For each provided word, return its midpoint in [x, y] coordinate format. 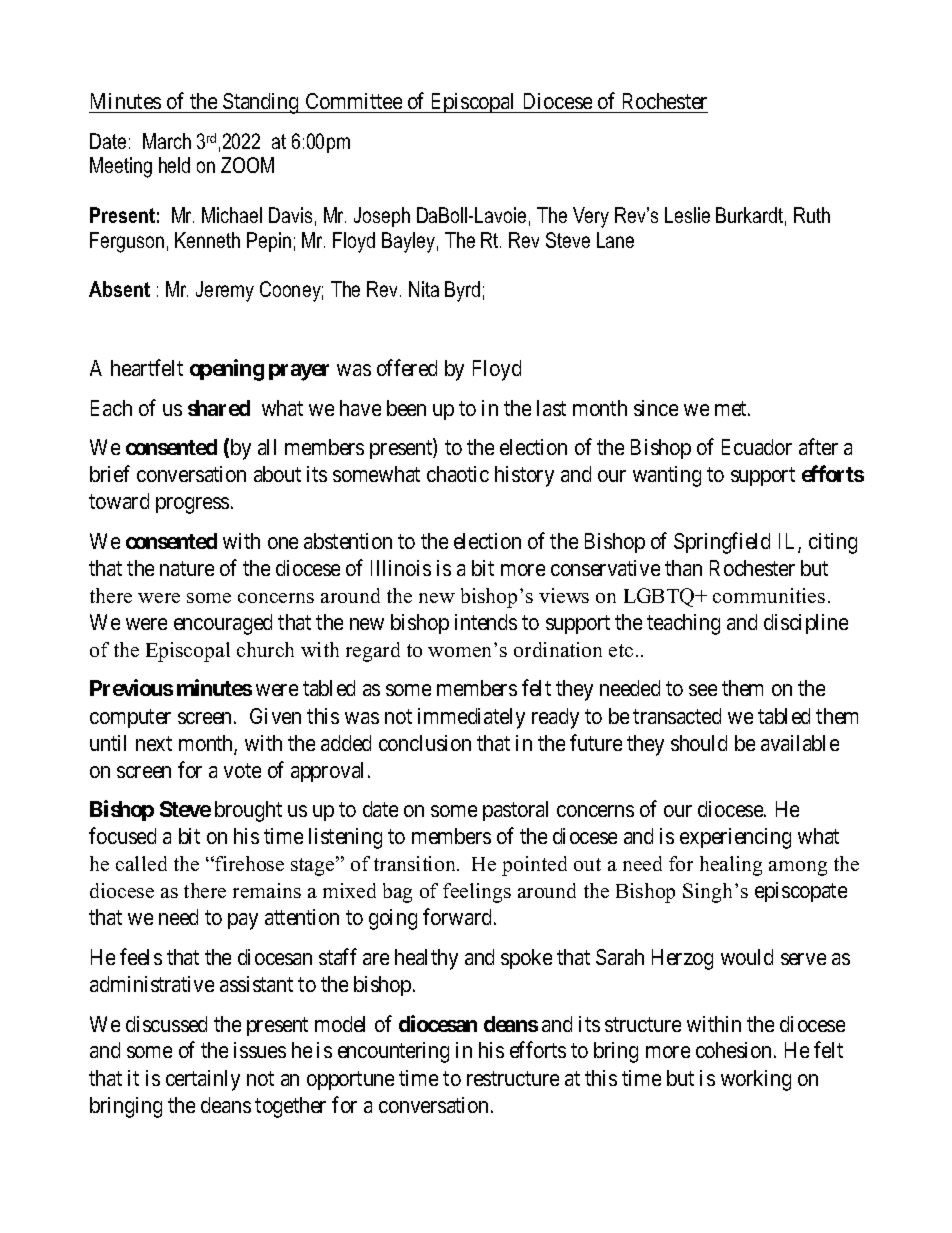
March [167, 141]
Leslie [687, 215]
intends [486, 622]
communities [769, 595]
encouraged [223, 624]
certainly [203, 1080]
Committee [353, 103]
